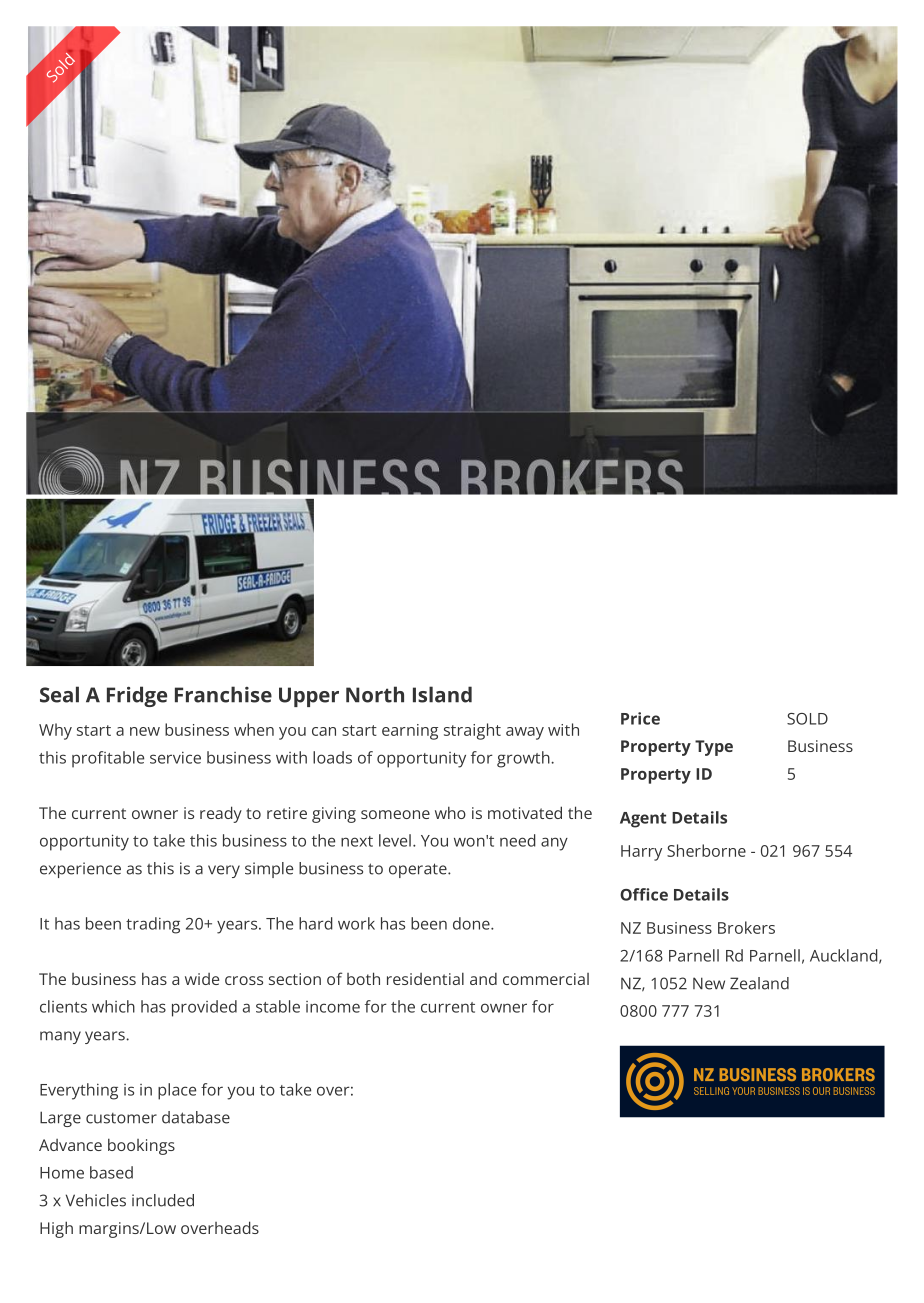 Image resolution: width=924 pixels, height=1303 pixels. I want to click on North, so click(375, 694).
